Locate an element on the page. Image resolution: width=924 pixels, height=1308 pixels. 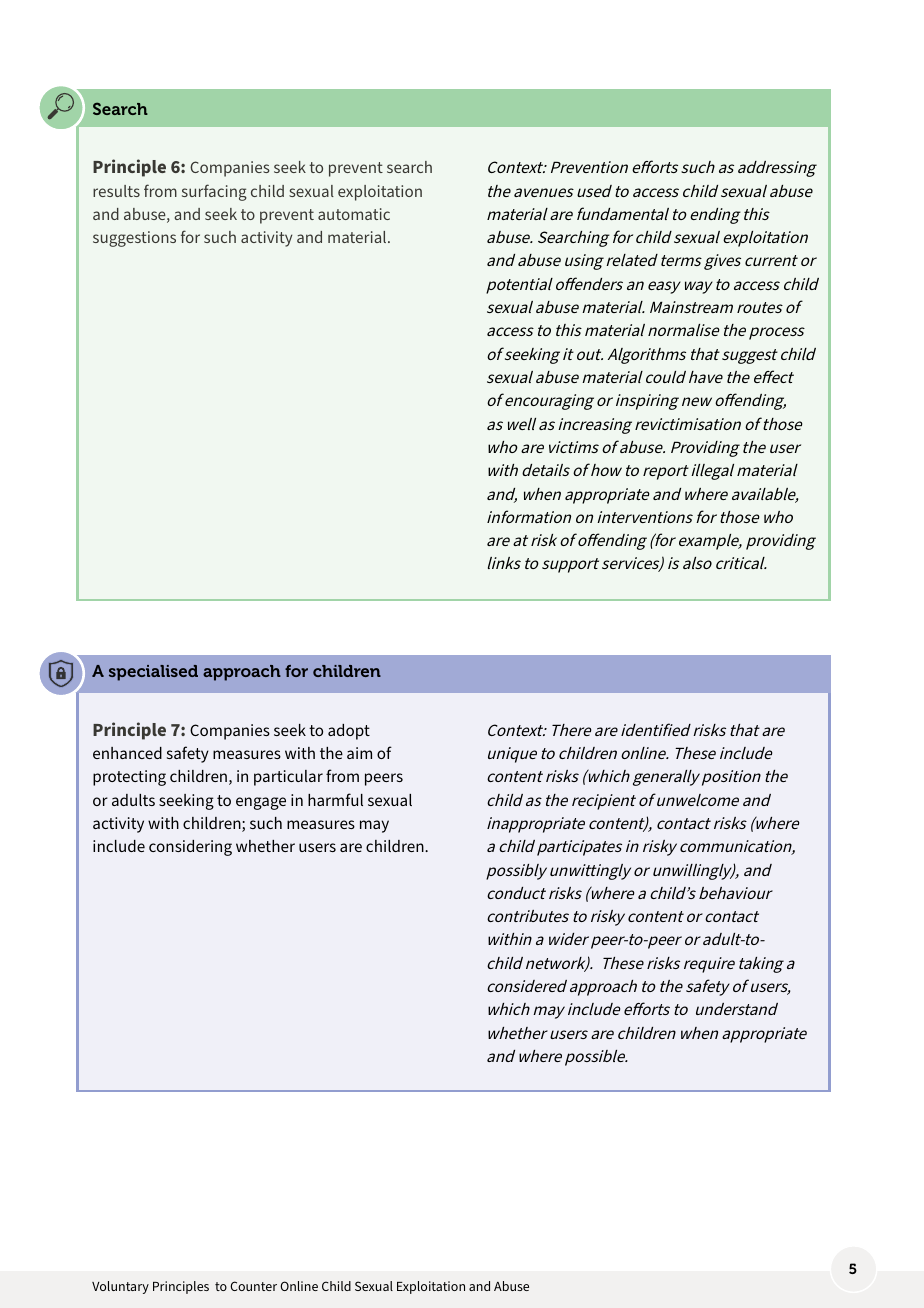
specialised is located at coordinates (153, 673).
